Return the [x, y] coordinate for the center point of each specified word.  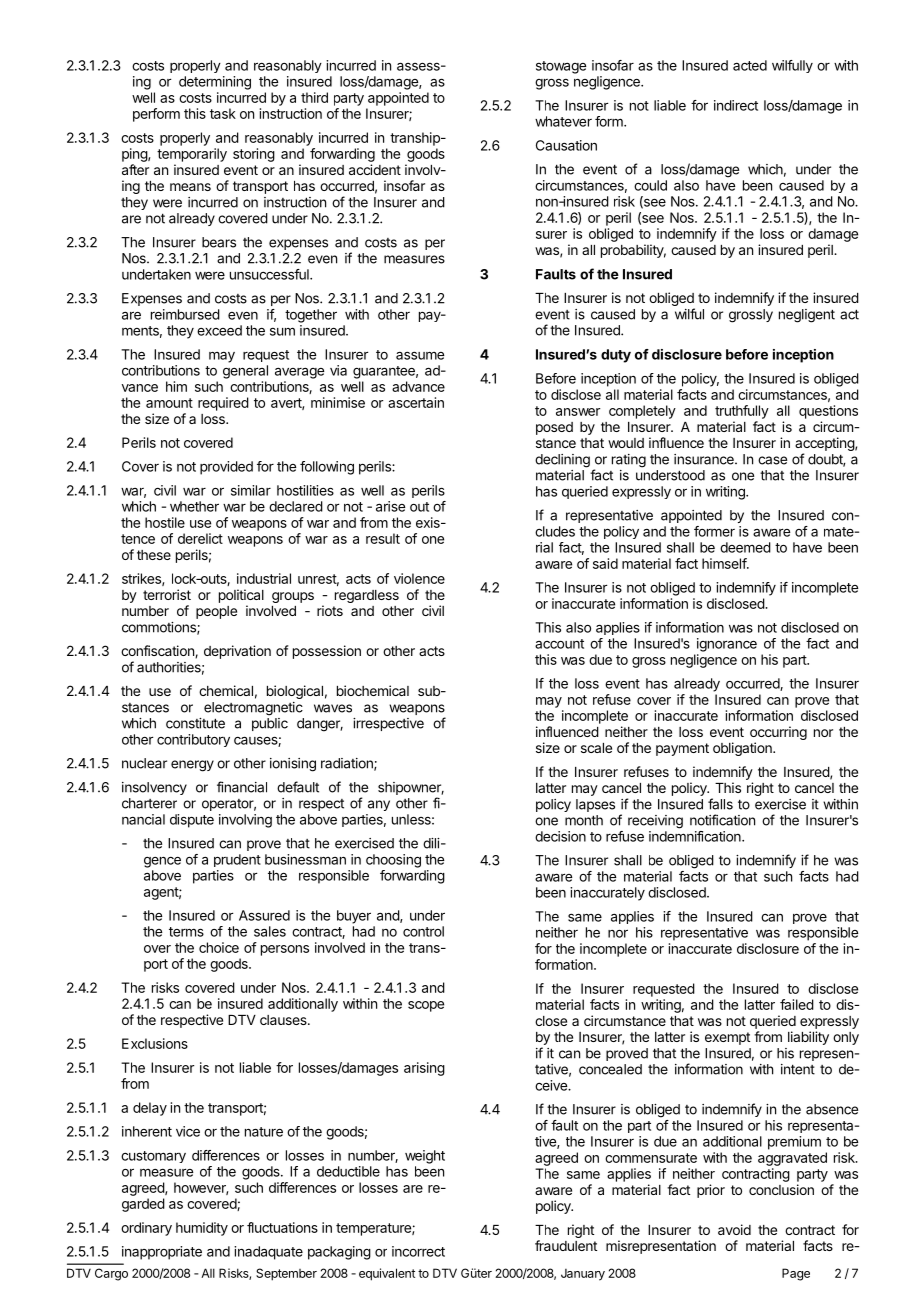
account [559, 644]
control [423, 931]
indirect [736, 105]
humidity [202, 1229]
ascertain [416, 402]
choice [219, 947]
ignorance [727, 645]
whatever [563, 121]
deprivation [237, 652]
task [223, 113]
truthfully [742, 412]
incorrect [418, 1251]
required [223, 404]
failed [797, 1004]
